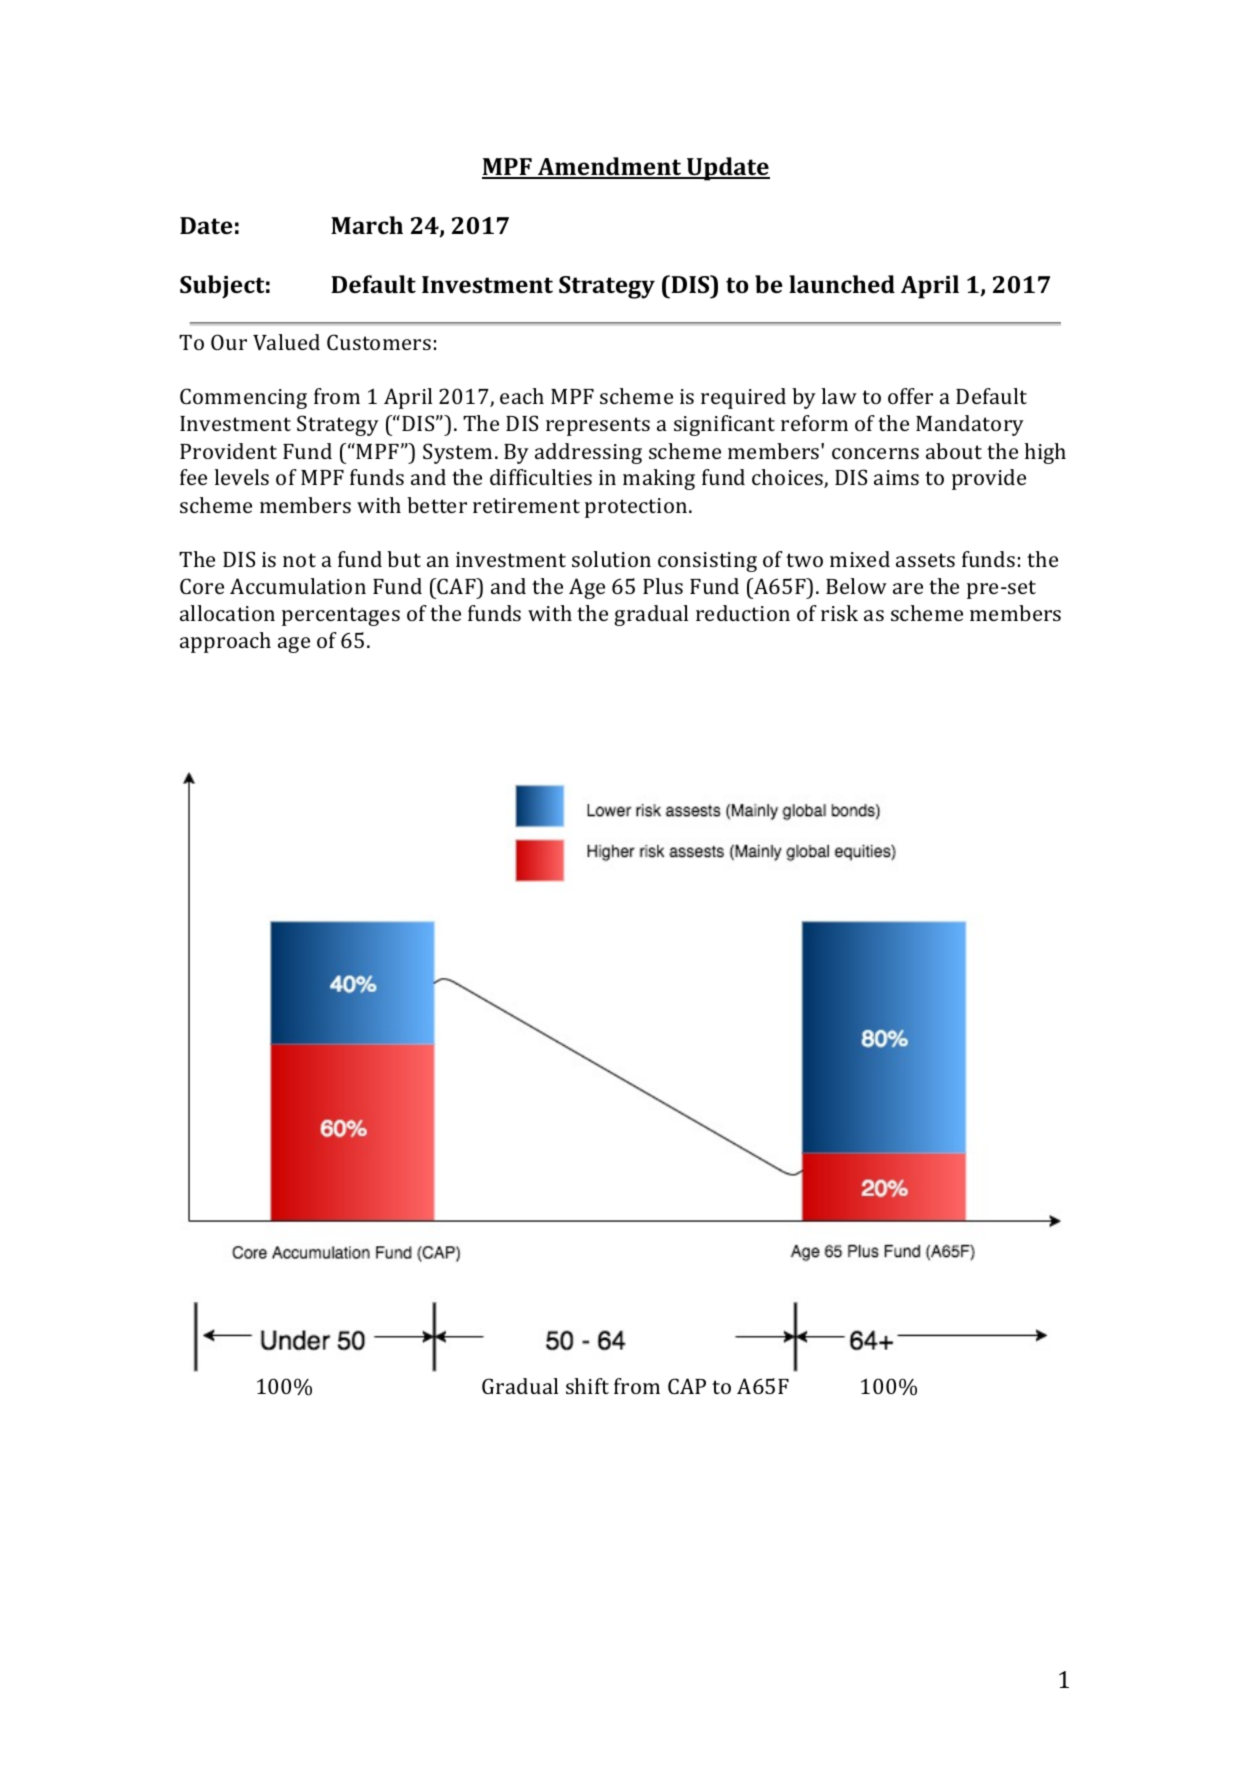  I want to click on launched, so click(842, 284).
